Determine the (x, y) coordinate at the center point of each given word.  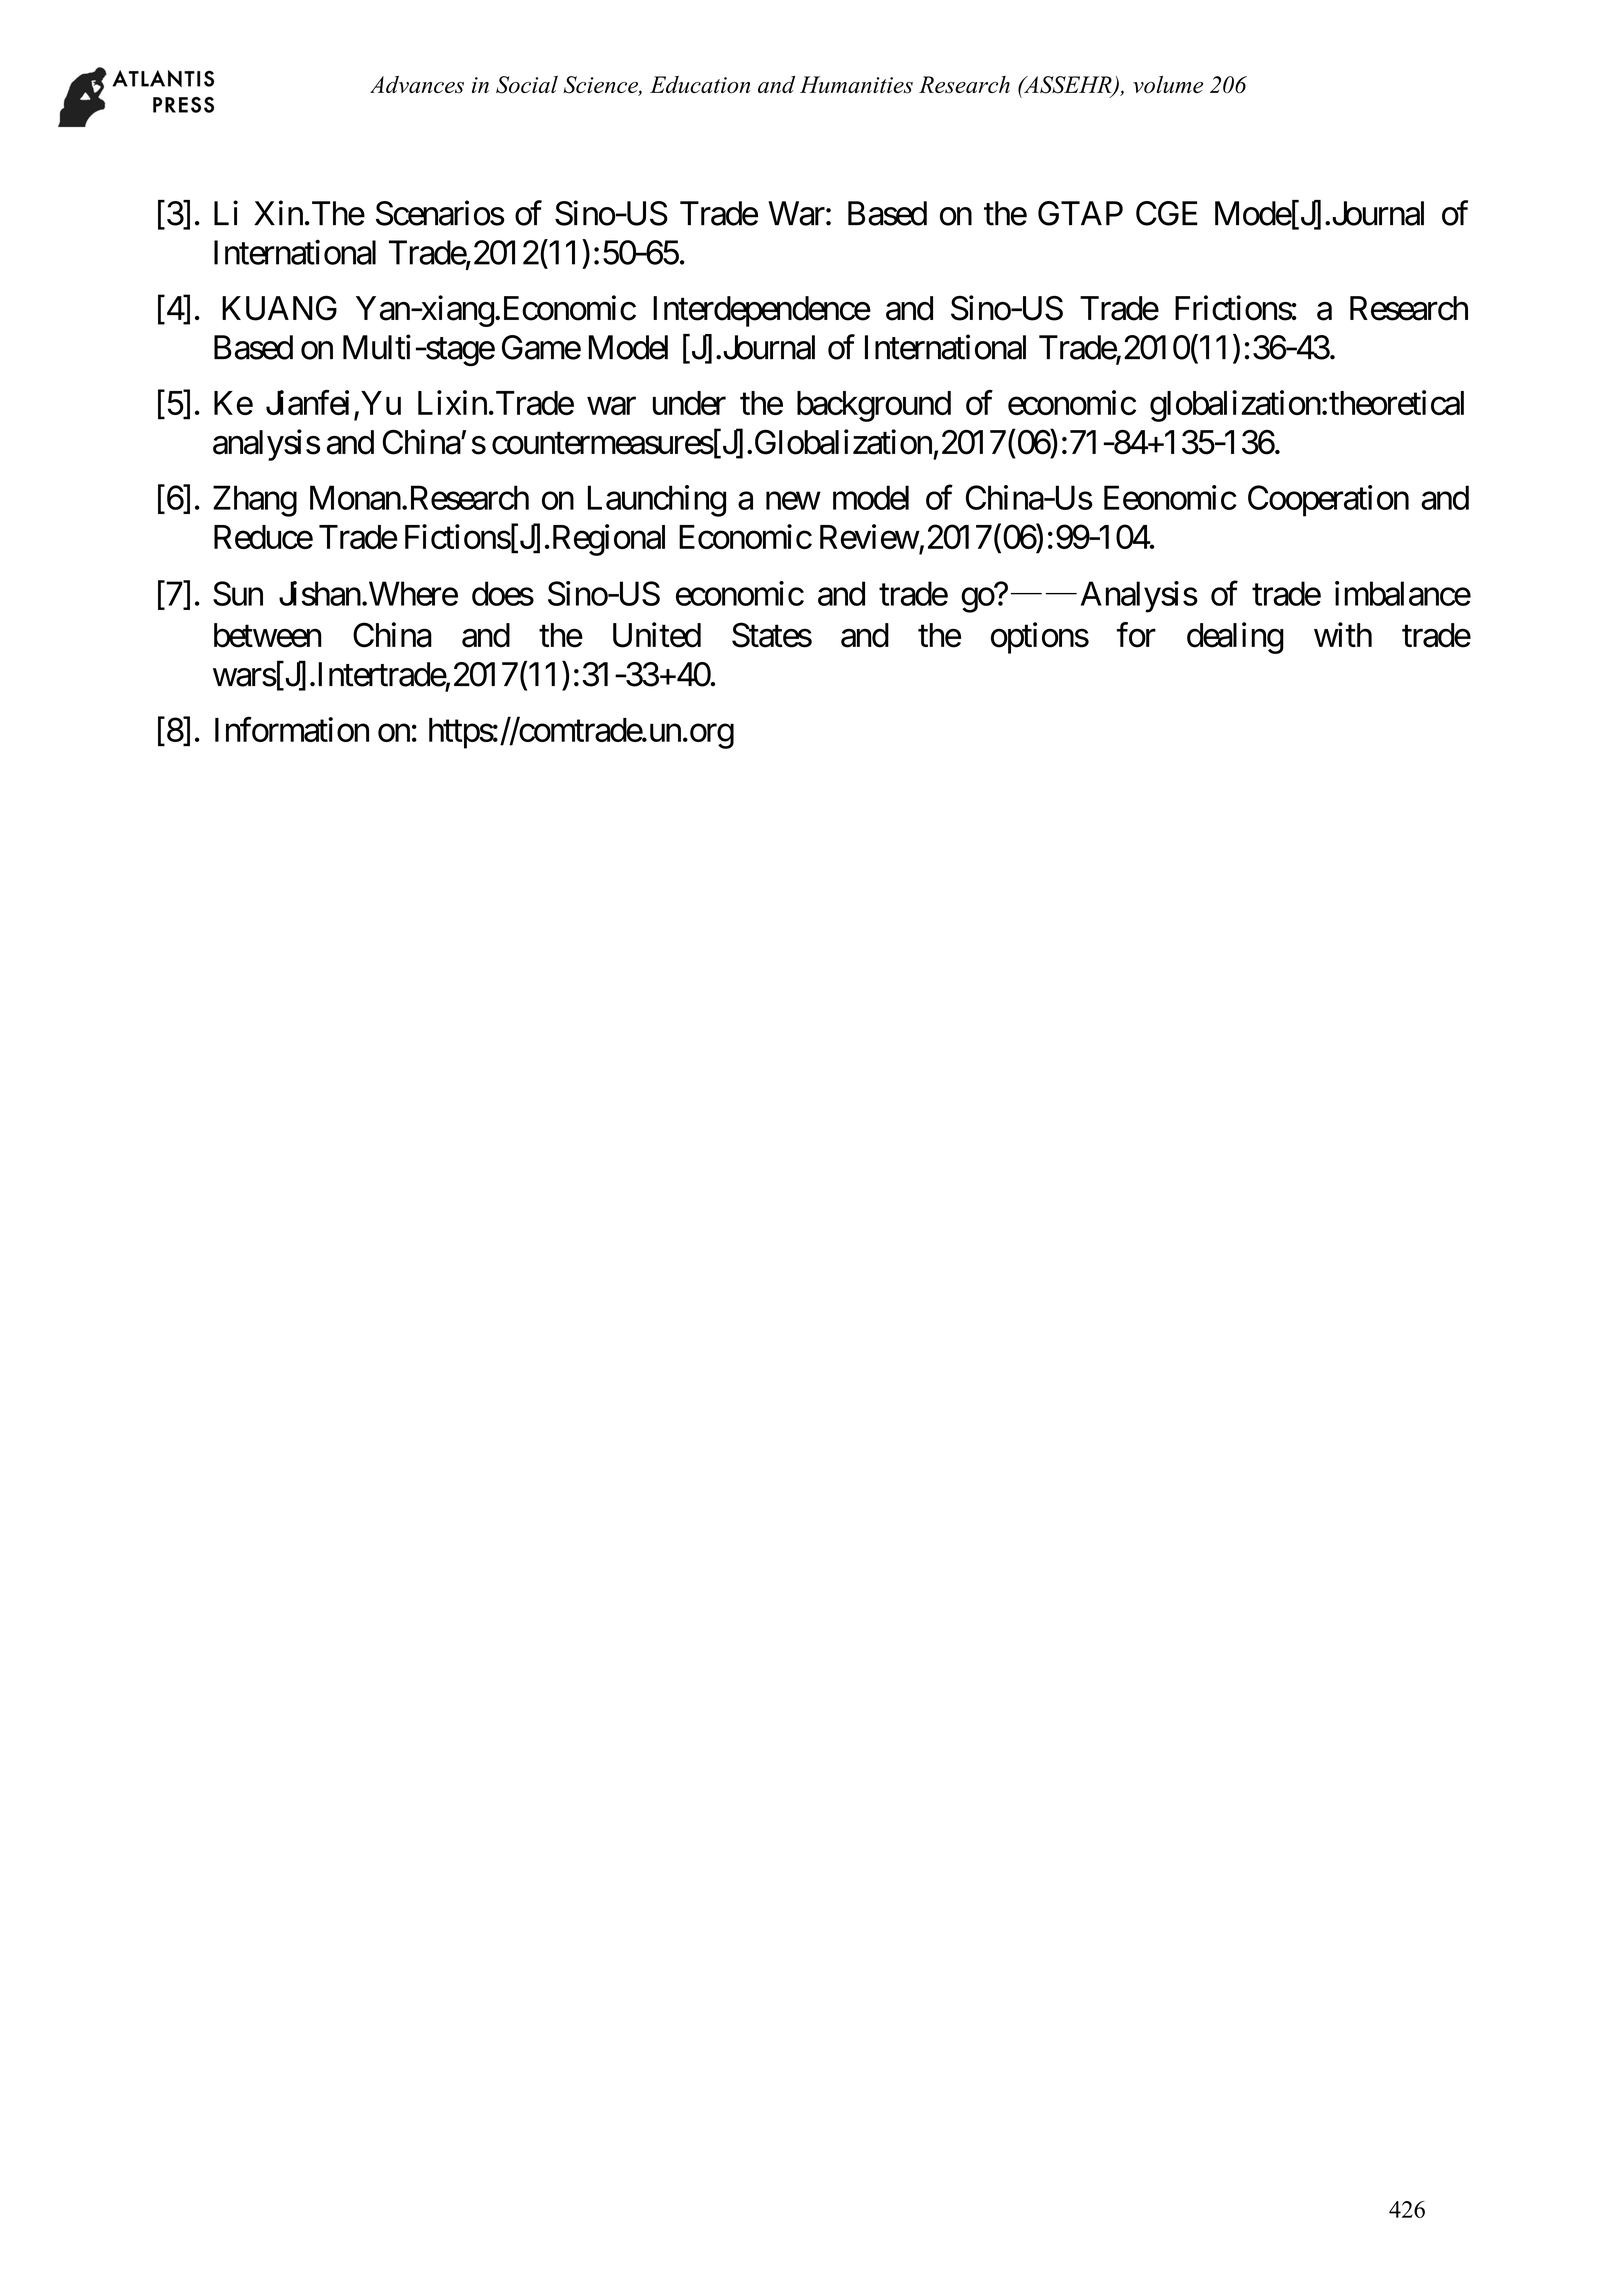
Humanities (856, 85)
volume (1168, 85)
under (689, 403)
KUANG (279, 308)
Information (292, 729)
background (874, 406)
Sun (238, 593)
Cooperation (1328, 501)
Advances (417, 85)
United (657, 635)
